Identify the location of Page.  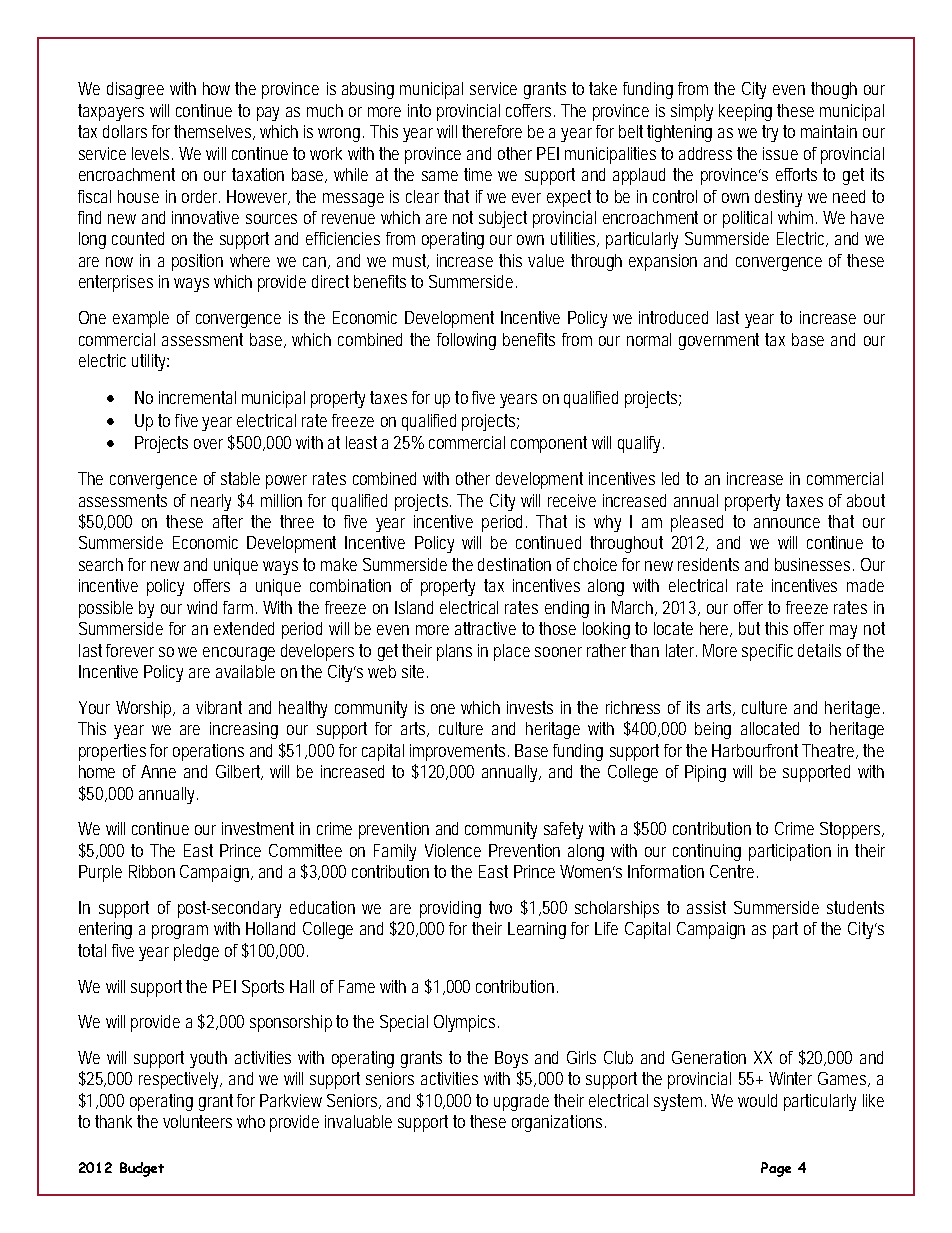
(776, 1169).
